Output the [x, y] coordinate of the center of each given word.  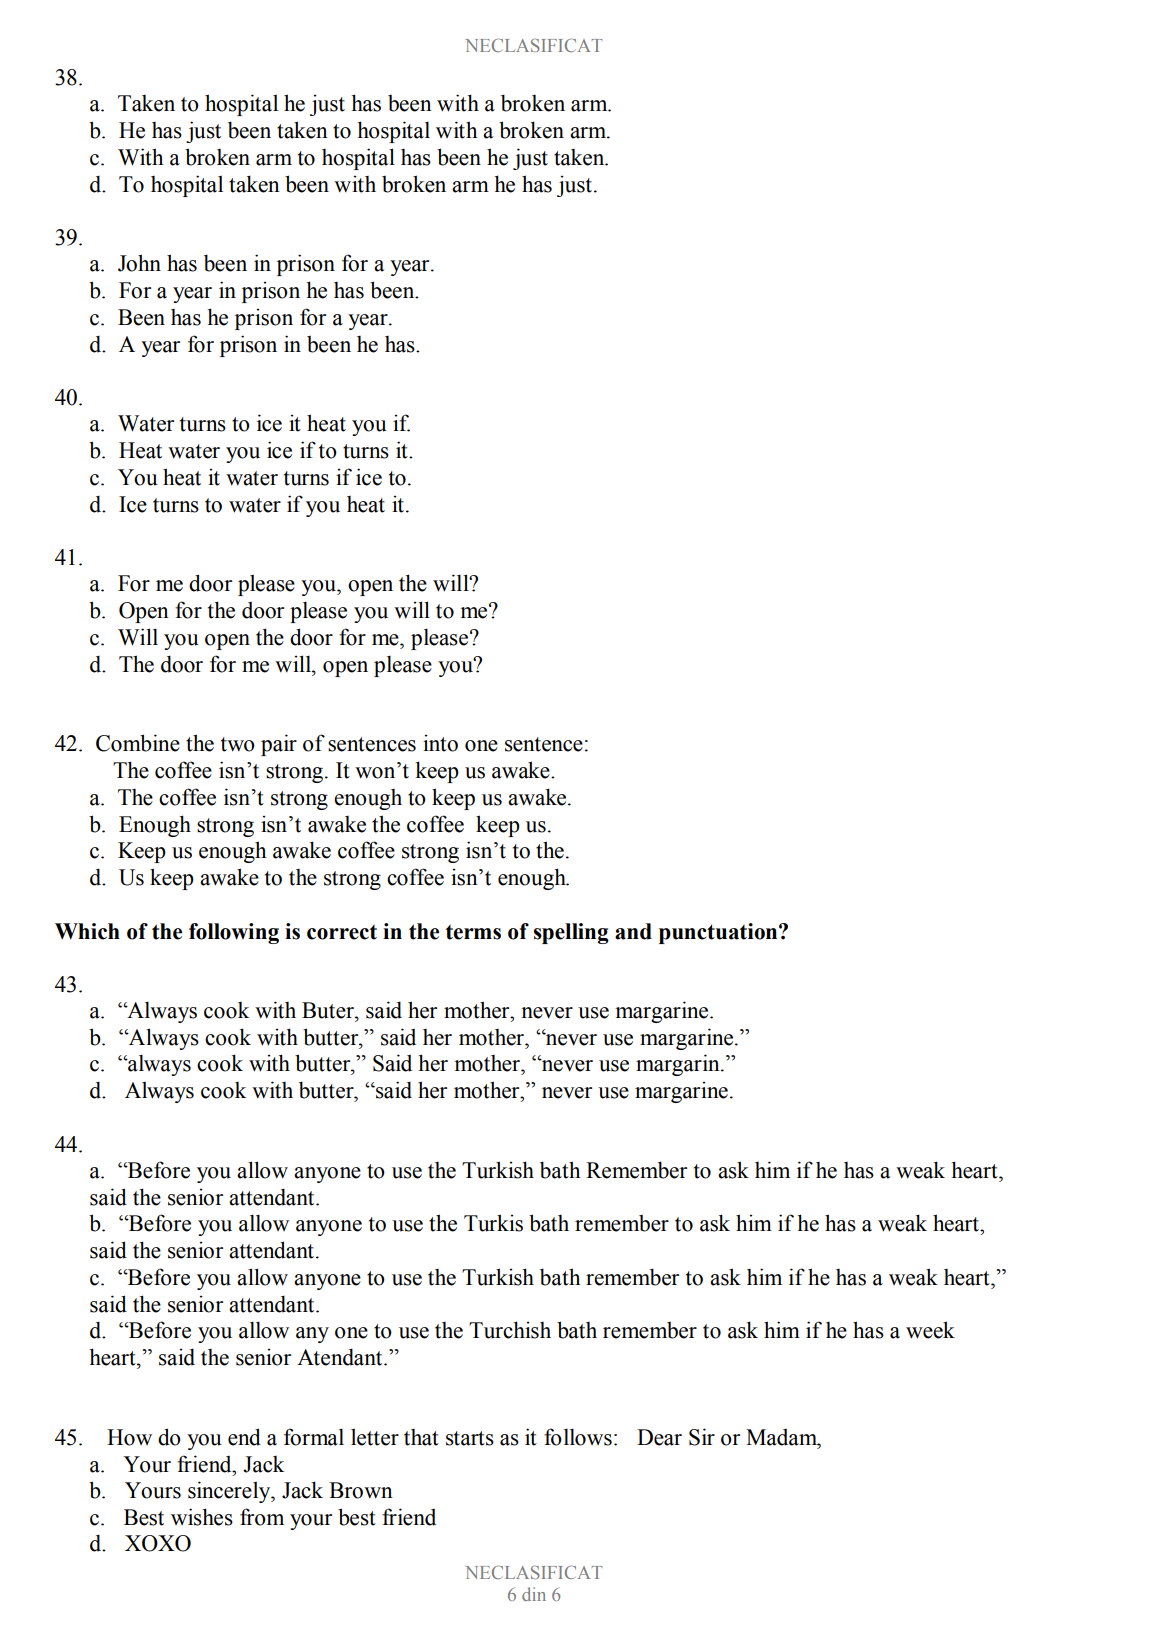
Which [87, 931]
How [129, 1437]
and [633, 931]
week [930, 1330]
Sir [702, 1437]
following [234, 933]
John [139, 263]
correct [342, 932]
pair [279, 745]
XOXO [158, 1543]
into [440, 743]
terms [473, 932]
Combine [138, 743]
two [238, 744]
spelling [571, 933]
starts [470, 1438]
